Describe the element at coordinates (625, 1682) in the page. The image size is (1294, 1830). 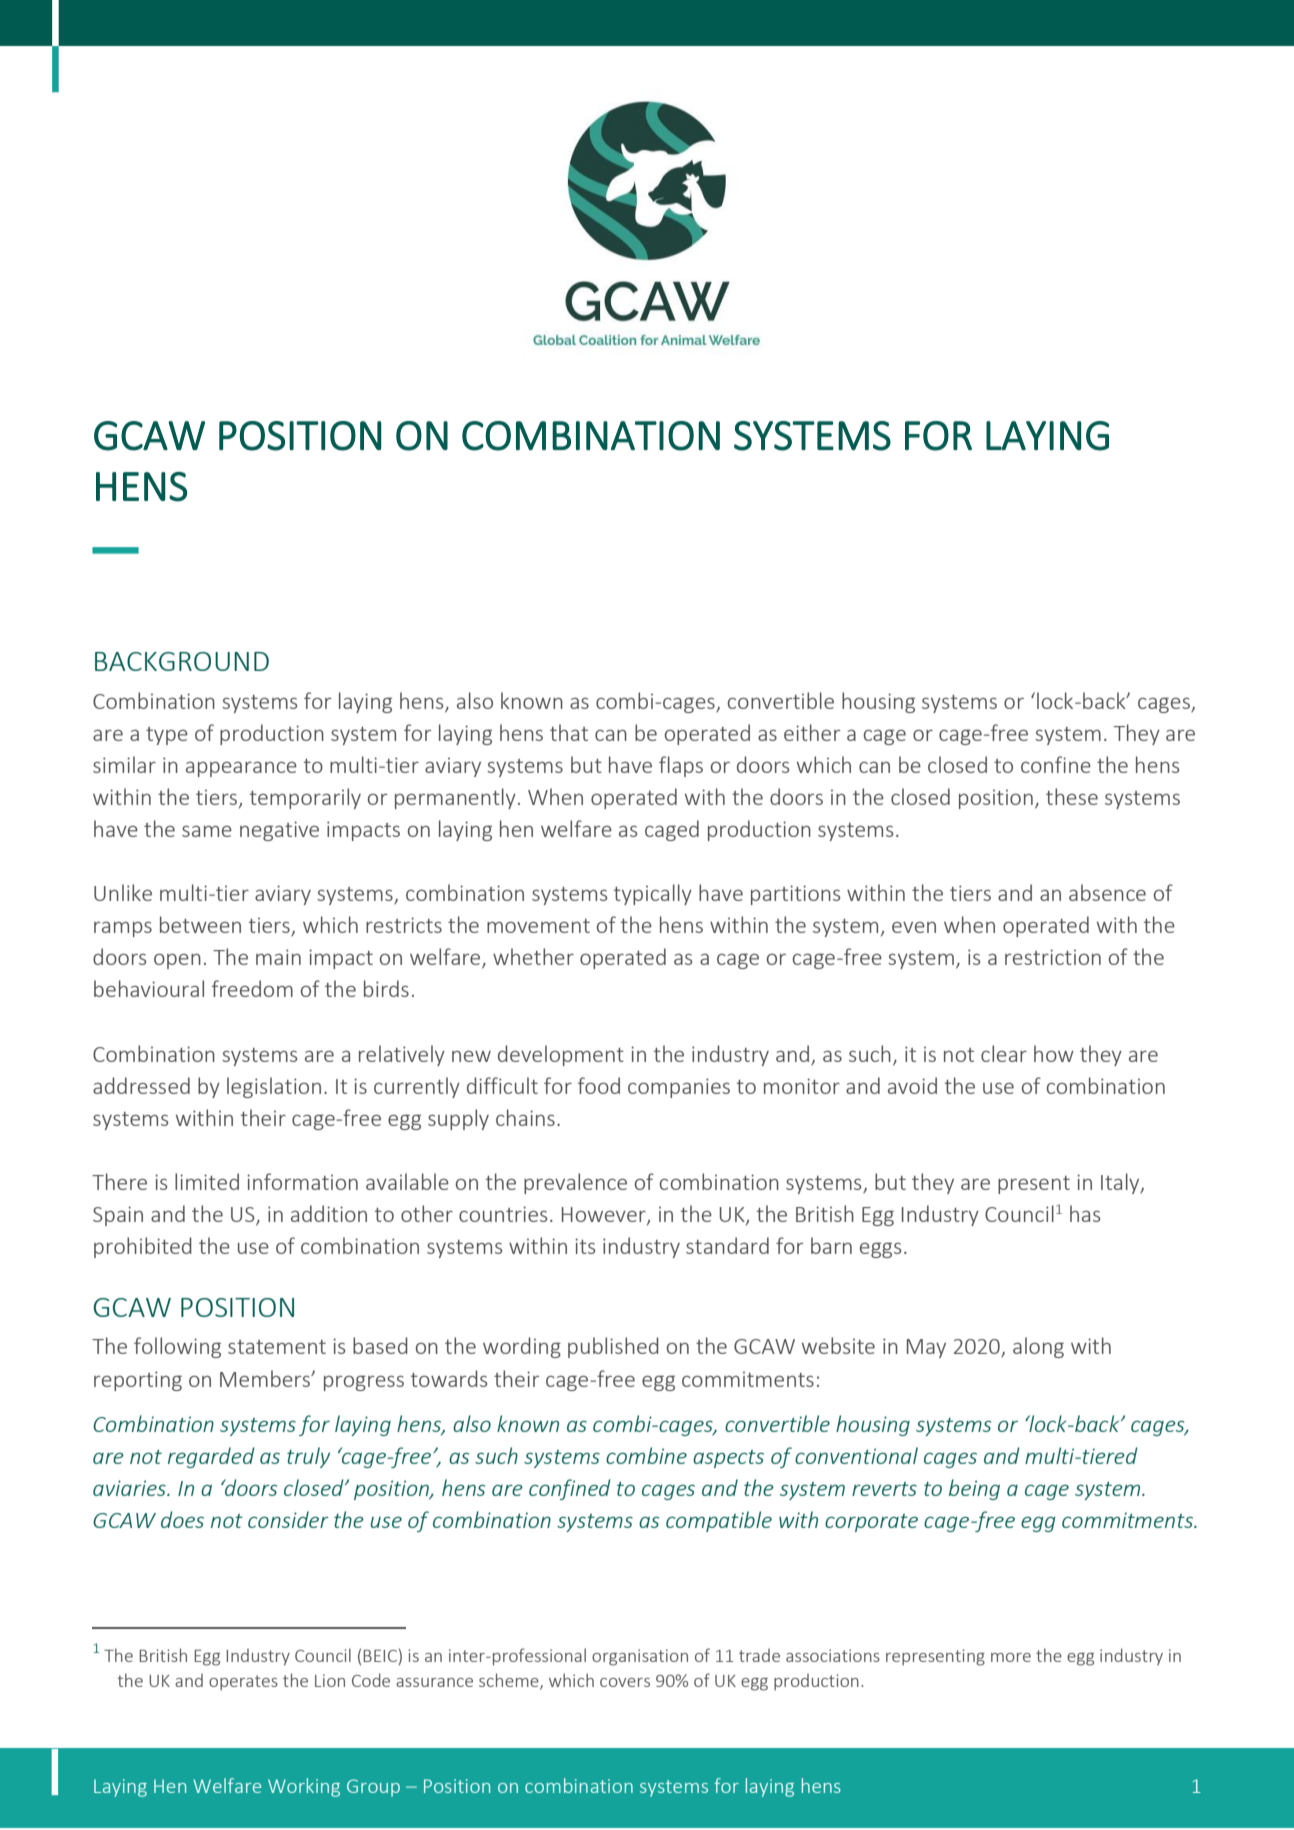
I see `covers` at that location.
